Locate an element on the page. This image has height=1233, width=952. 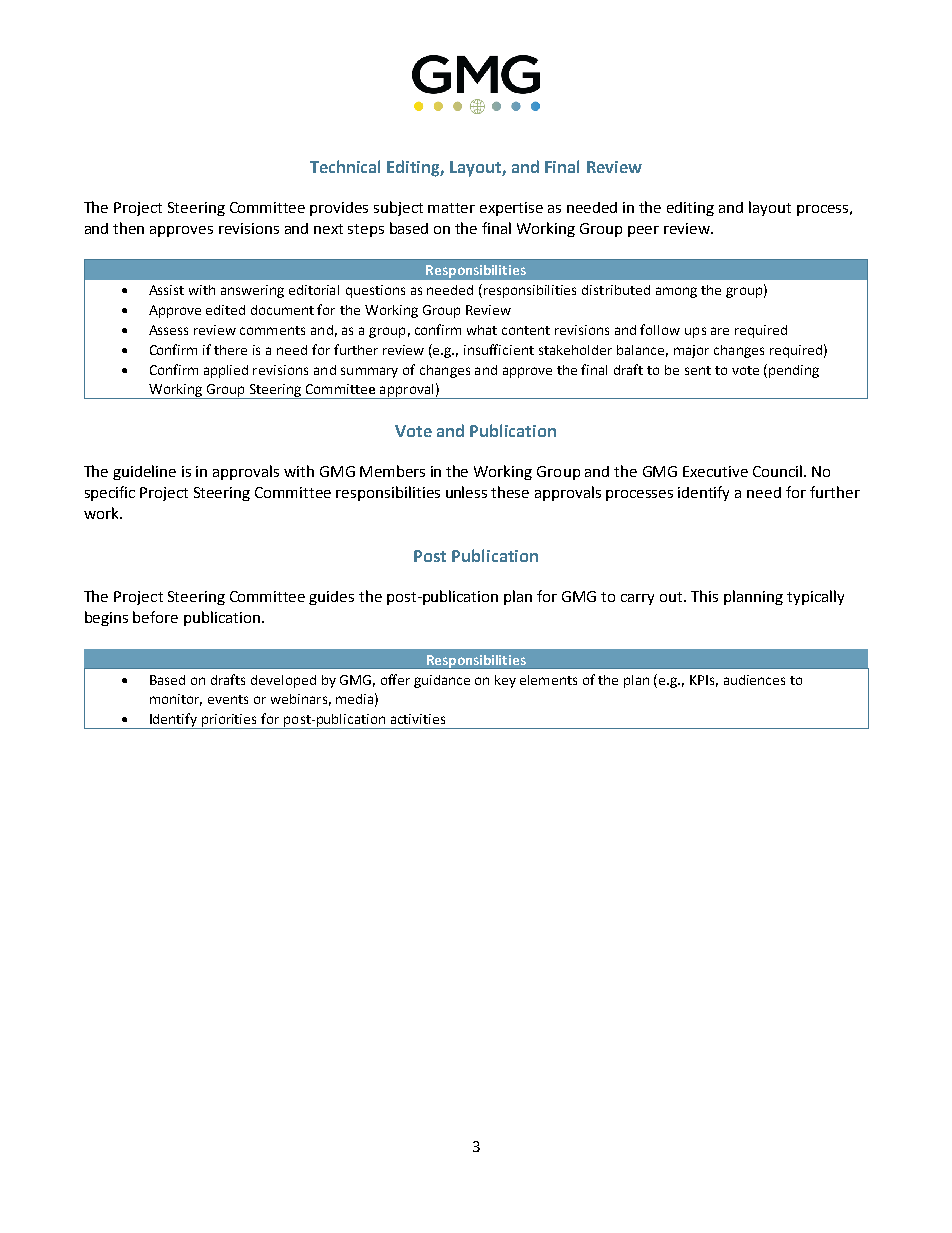
matter is located at coordinates (451, 208).
